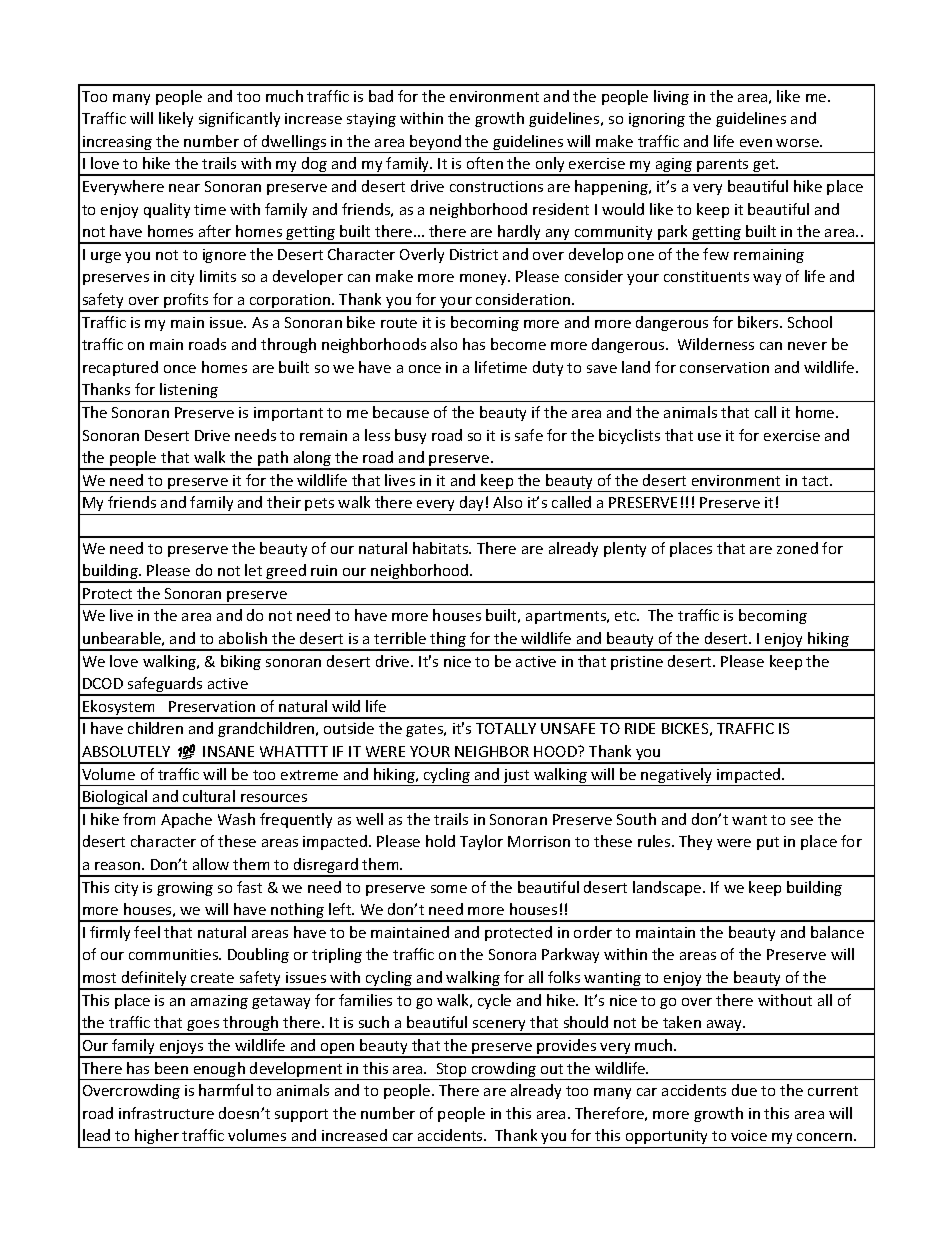 The image size is (952, 1233). What do you see at coordinates (797, 548) in the screenshot?
I see `zoned` at bounding box center [797, 548].
